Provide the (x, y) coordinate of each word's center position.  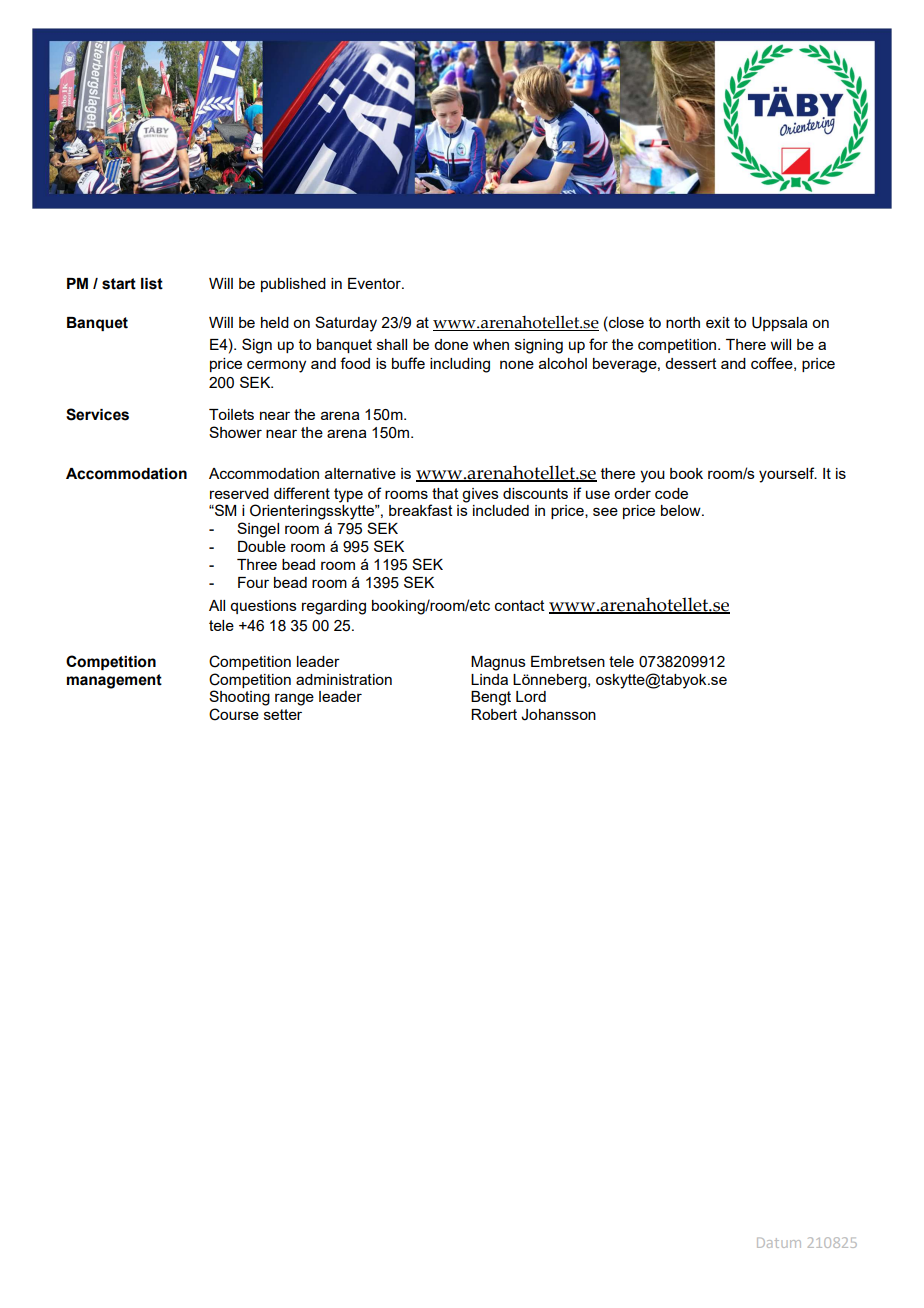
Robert (494, 714)
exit (718, 322)
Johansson (558, 715)
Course (234, 714)
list (152, 284)
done (451, 344)
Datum (779, 1243)
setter (283, 714)
